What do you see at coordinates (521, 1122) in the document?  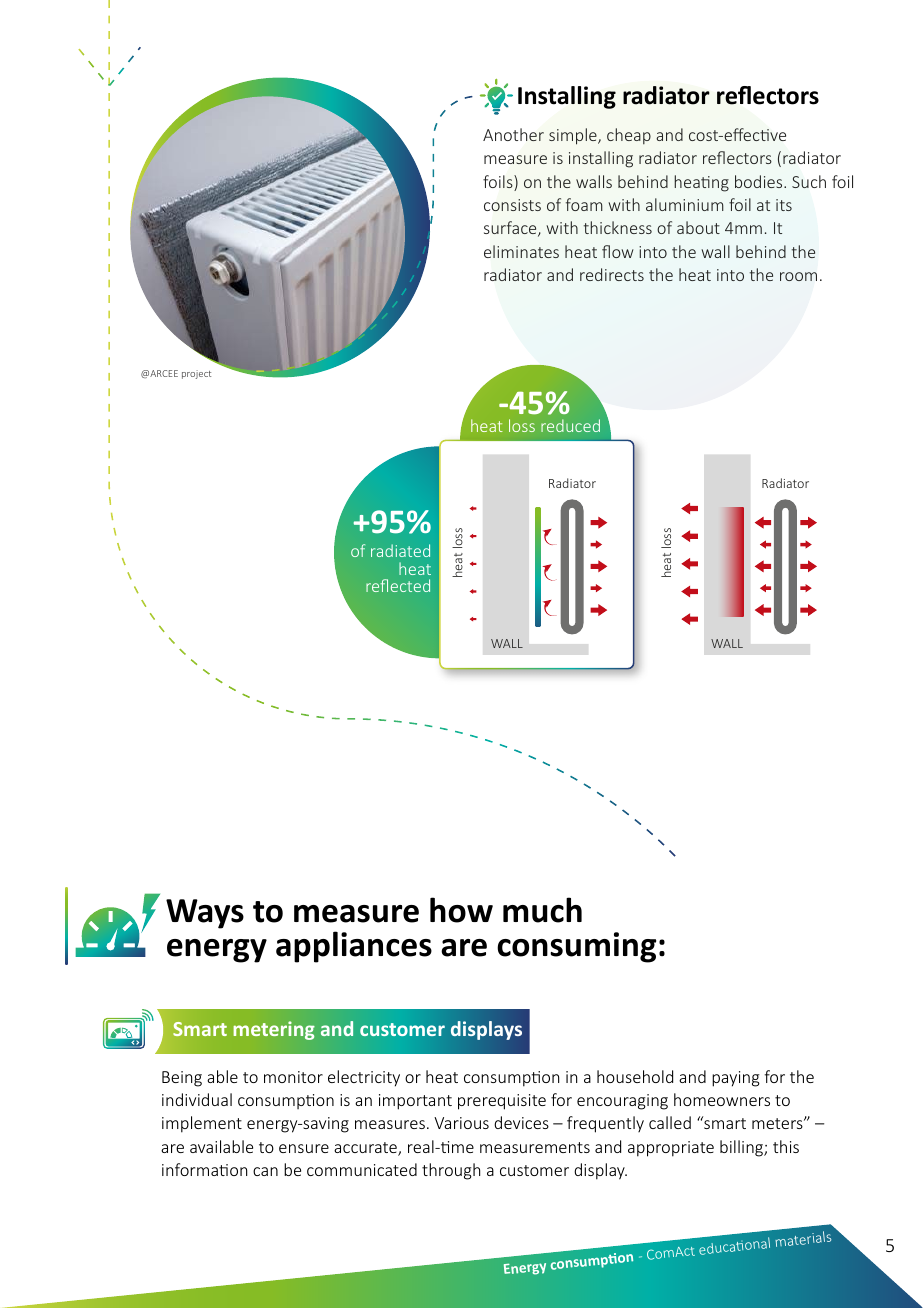 I see `devices` at bounding box center [521, 1122].
